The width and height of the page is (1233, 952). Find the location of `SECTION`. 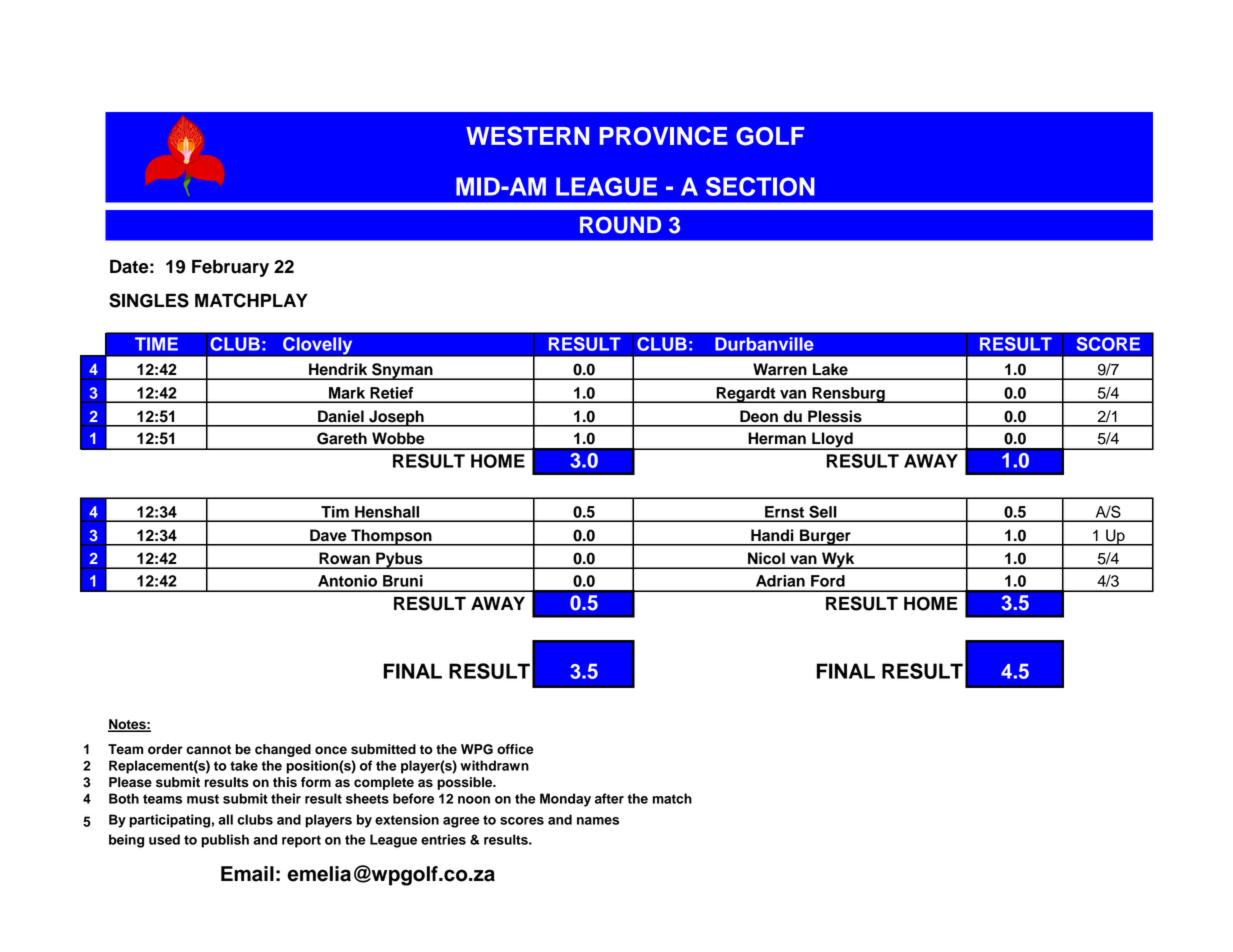

SECTION is located at coordinates (760, 186).
